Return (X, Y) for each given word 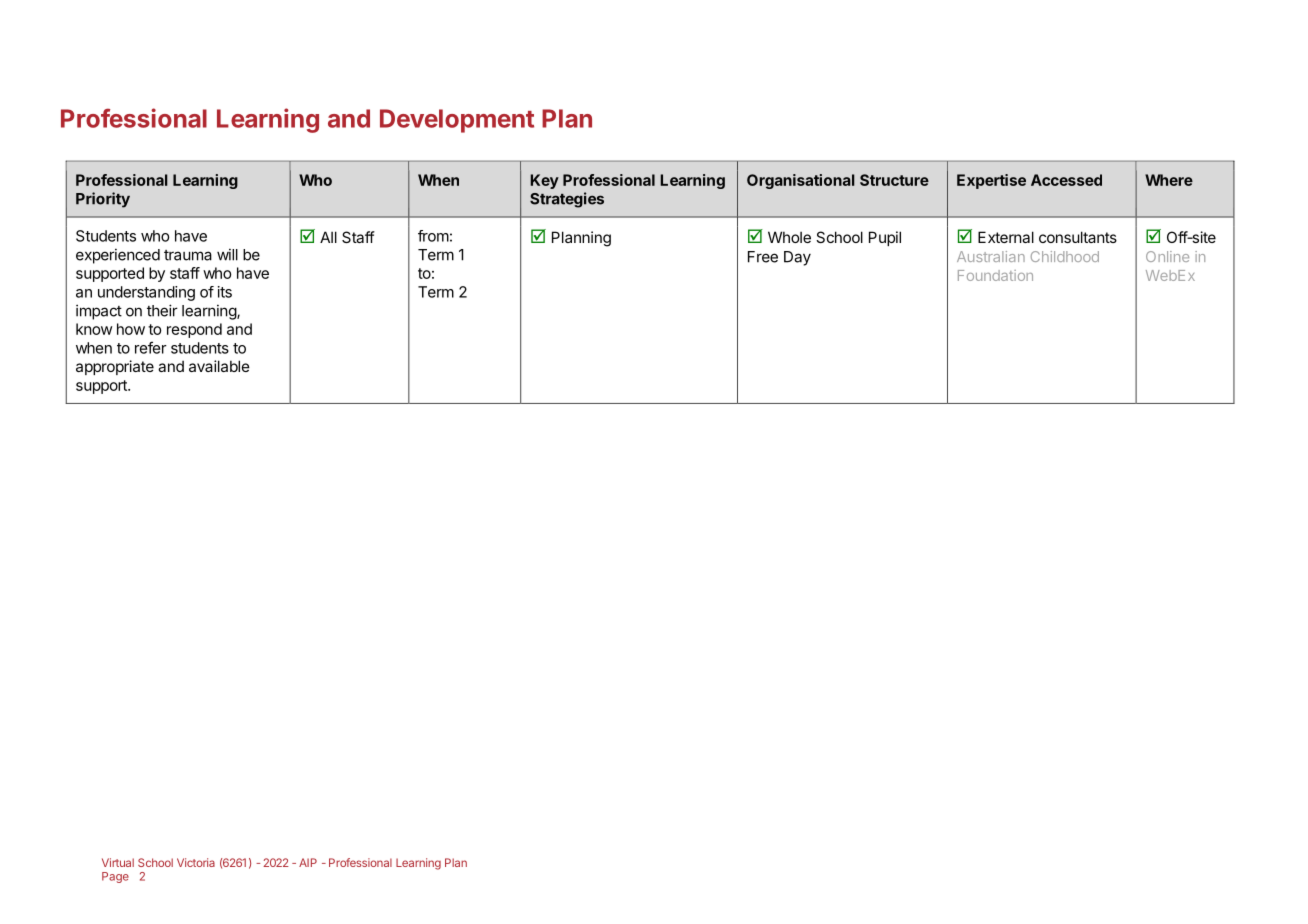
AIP (308, 862)
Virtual (118, 862)
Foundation (995, 275)
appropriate (115, 367)
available (219, 366)
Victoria (196, 862)
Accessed (1066, 180)
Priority (103, 200)
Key (544, 181)
